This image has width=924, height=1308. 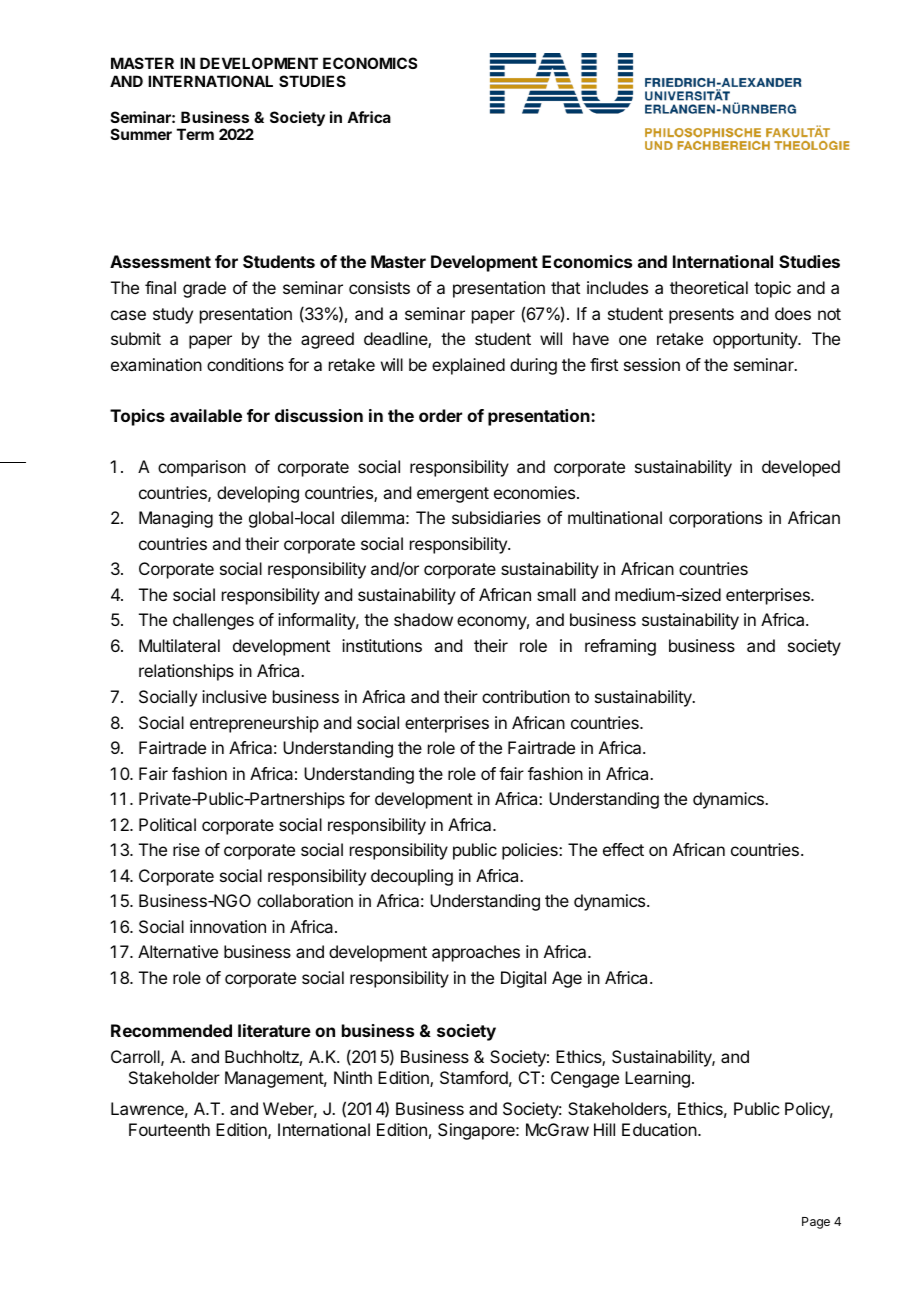 What do you see at coordinates (709, 287) in the image?
I see `theoretical` at bounding box center [709, 287].
